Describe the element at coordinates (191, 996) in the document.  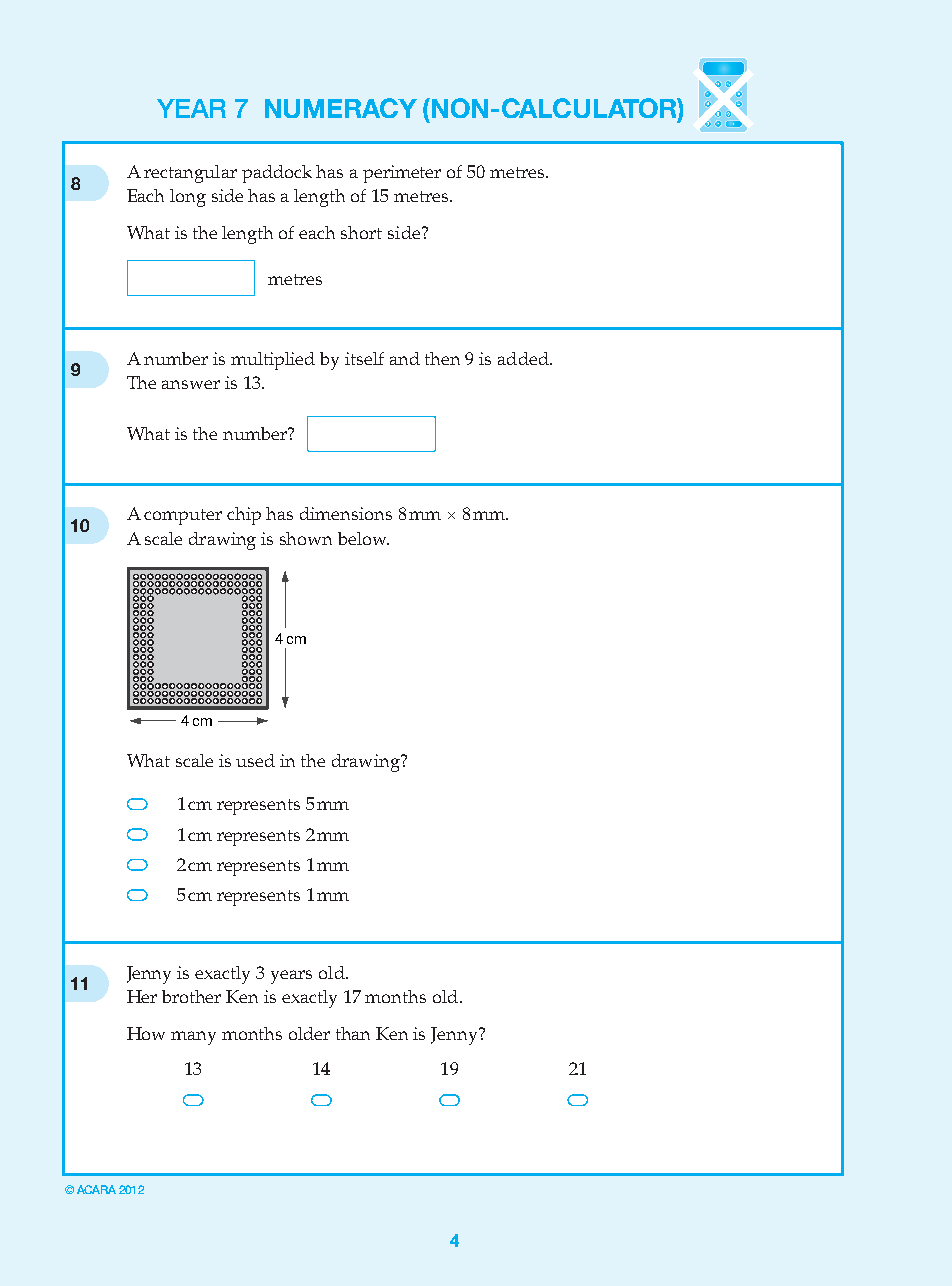
I see `brother` at that location.
